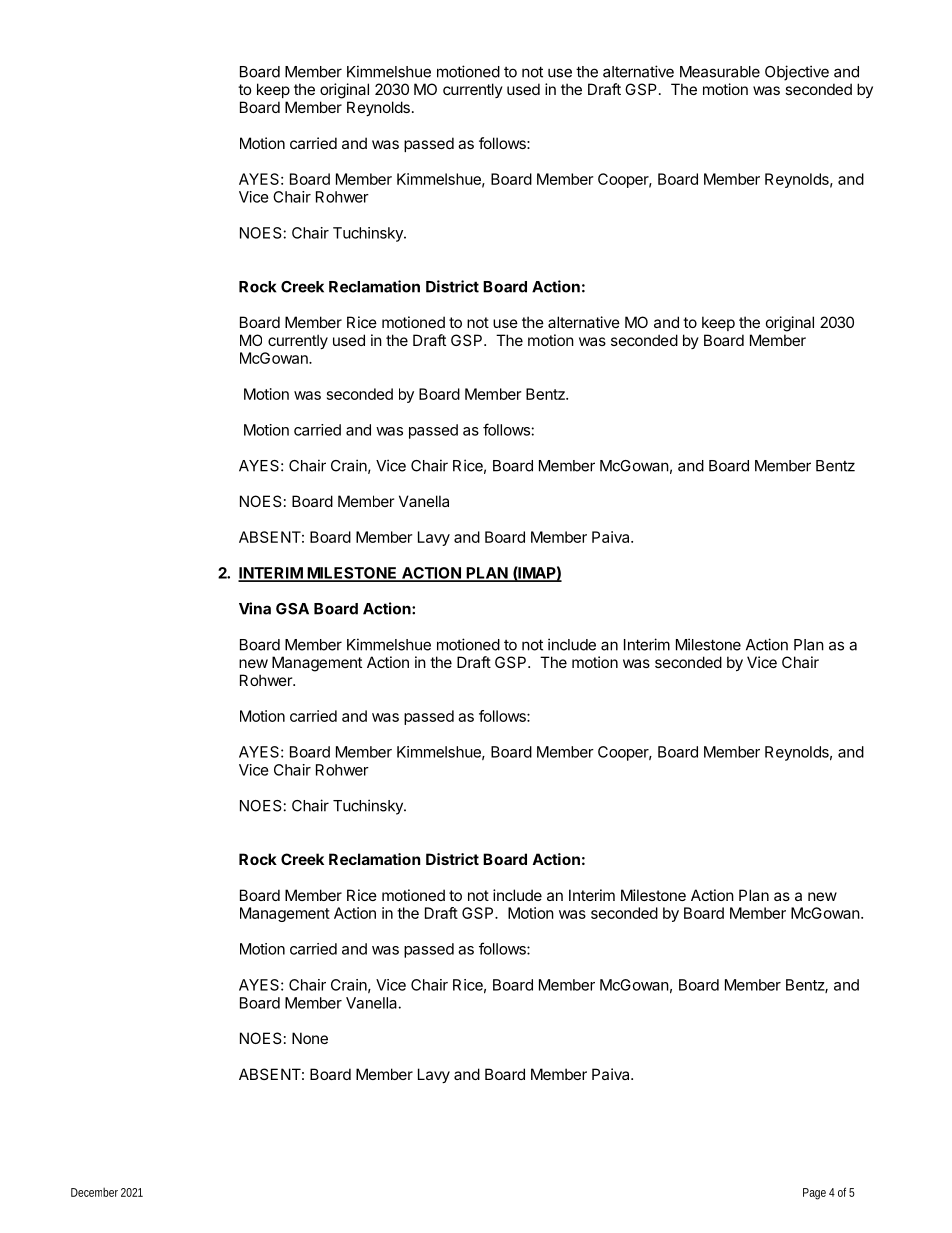 This document has width=952, height=1233. Describe the element at coordinates (814, 1194) in the document. I see `Page` at that location.
